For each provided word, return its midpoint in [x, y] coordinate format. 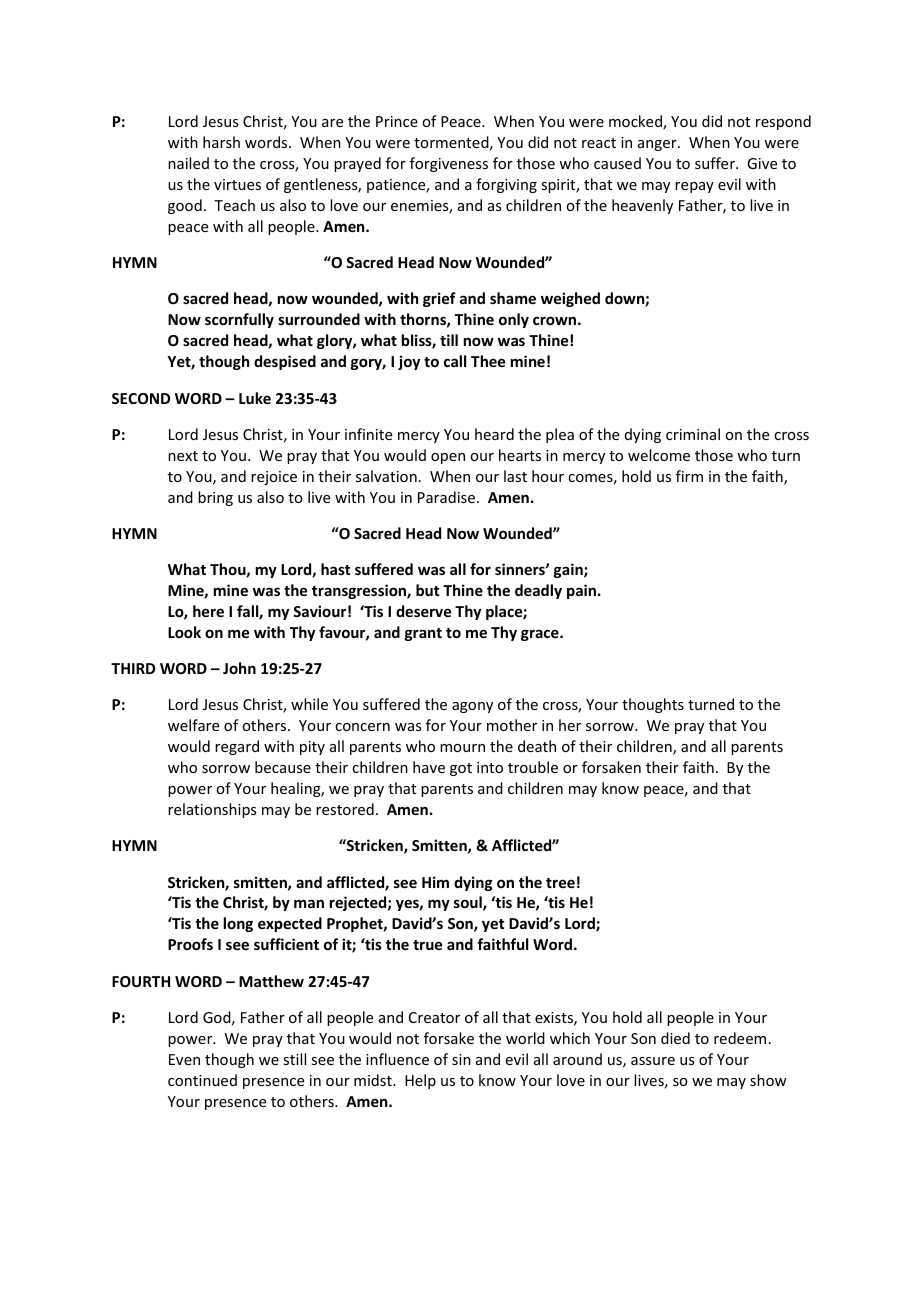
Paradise [448, 497]
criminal [693, 434]
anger [658, 145]
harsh [221, 142]
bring [215, 498]
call [455, 361]
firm [689, 476]
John [239, 668]
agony [472, 707]
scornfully [239, 320]
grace [541, 635]
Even [184, 1059]
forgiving [506, 185]
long [238, 924]
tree [560, 883]
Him [435, 882]
